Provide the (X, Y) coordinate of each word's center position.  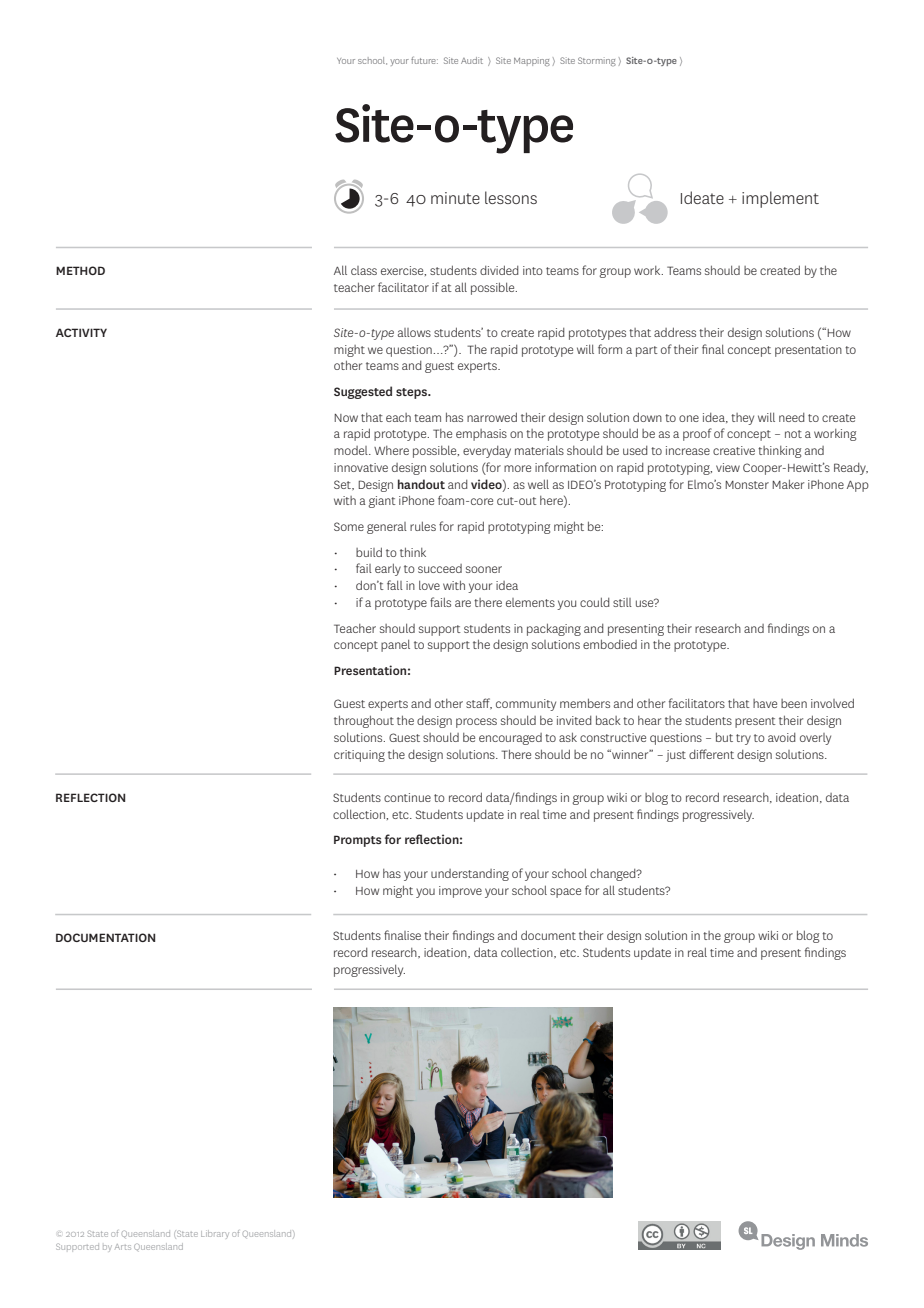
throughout (364, 721)
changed (614, 875)
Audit (472, 60)
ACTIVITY (81, 332)
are (463, 603)
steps (412, 393)
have (765, 703)
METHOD (80, 270)
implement (780, 199)
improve (460, 892)
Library (215, 1234)
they (742, 419)
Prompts (358, 841)
